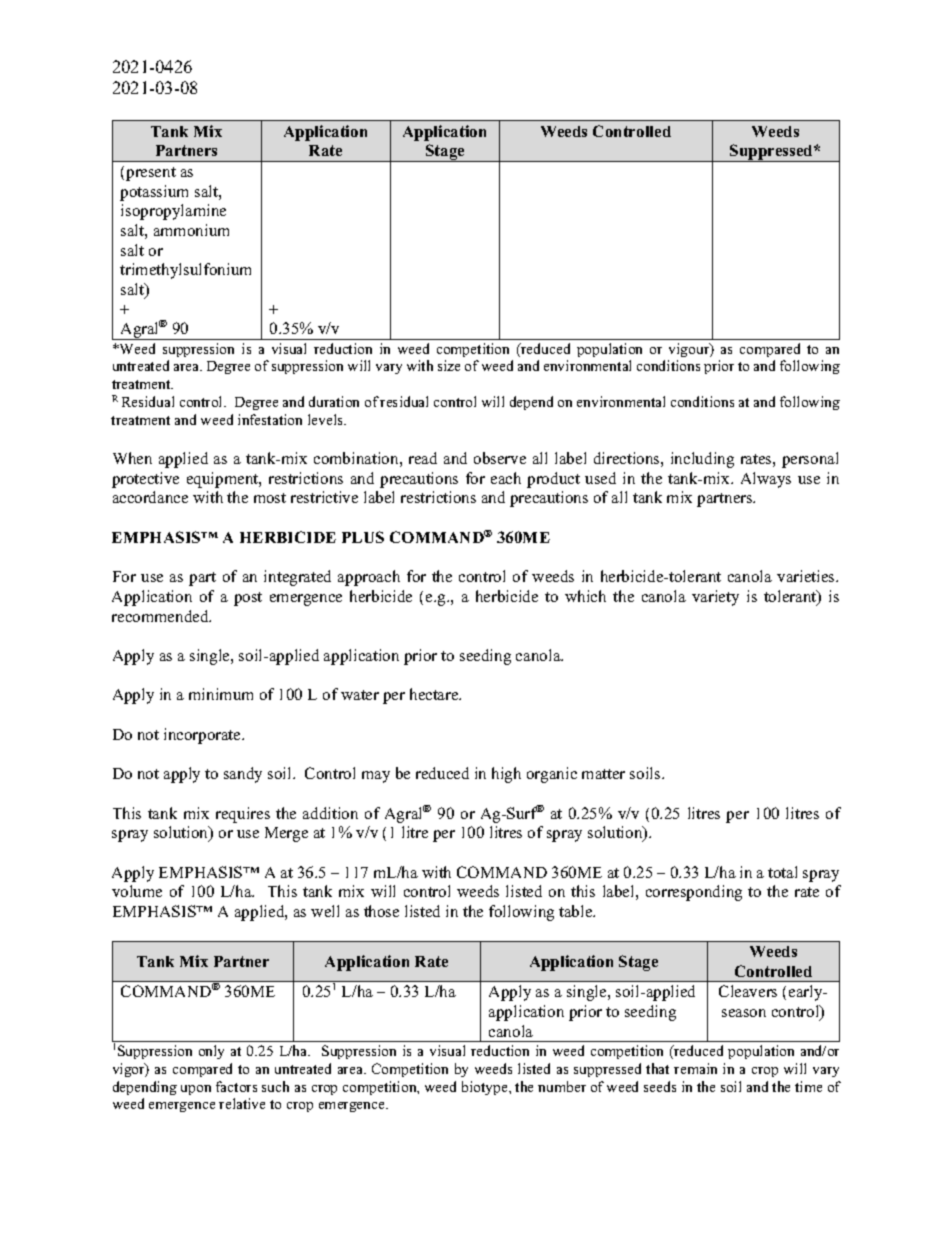 The image size is (952, 1233). I want to click on upon, so click(196, 1090).
